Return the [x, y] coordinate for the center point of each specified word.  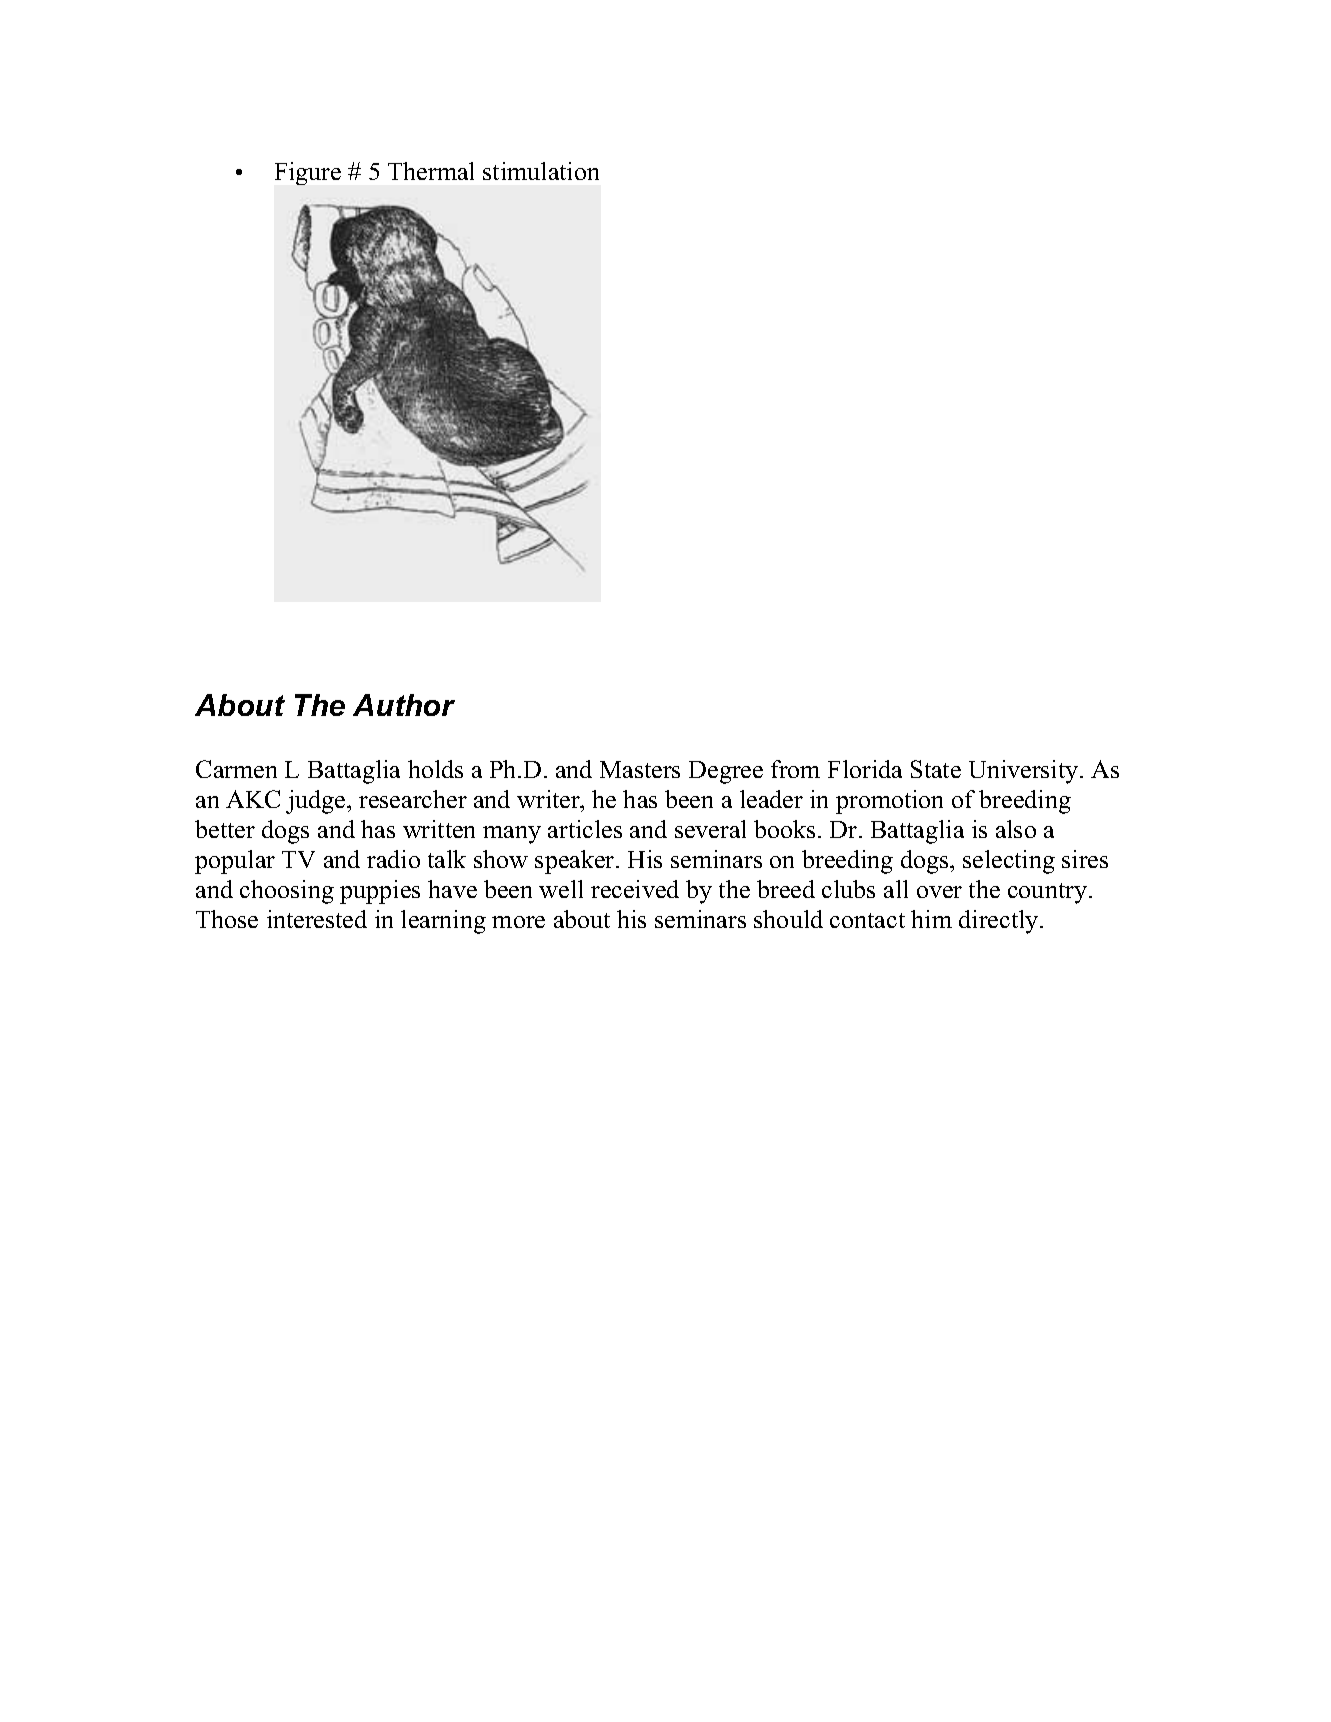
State [936, 769]
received [635, 889]
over [939, 892]
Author [404, 705]
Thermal [431, 171]
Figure [308, 173]
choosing [287, 892]
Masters [640, 769]
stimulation [541, 171]
